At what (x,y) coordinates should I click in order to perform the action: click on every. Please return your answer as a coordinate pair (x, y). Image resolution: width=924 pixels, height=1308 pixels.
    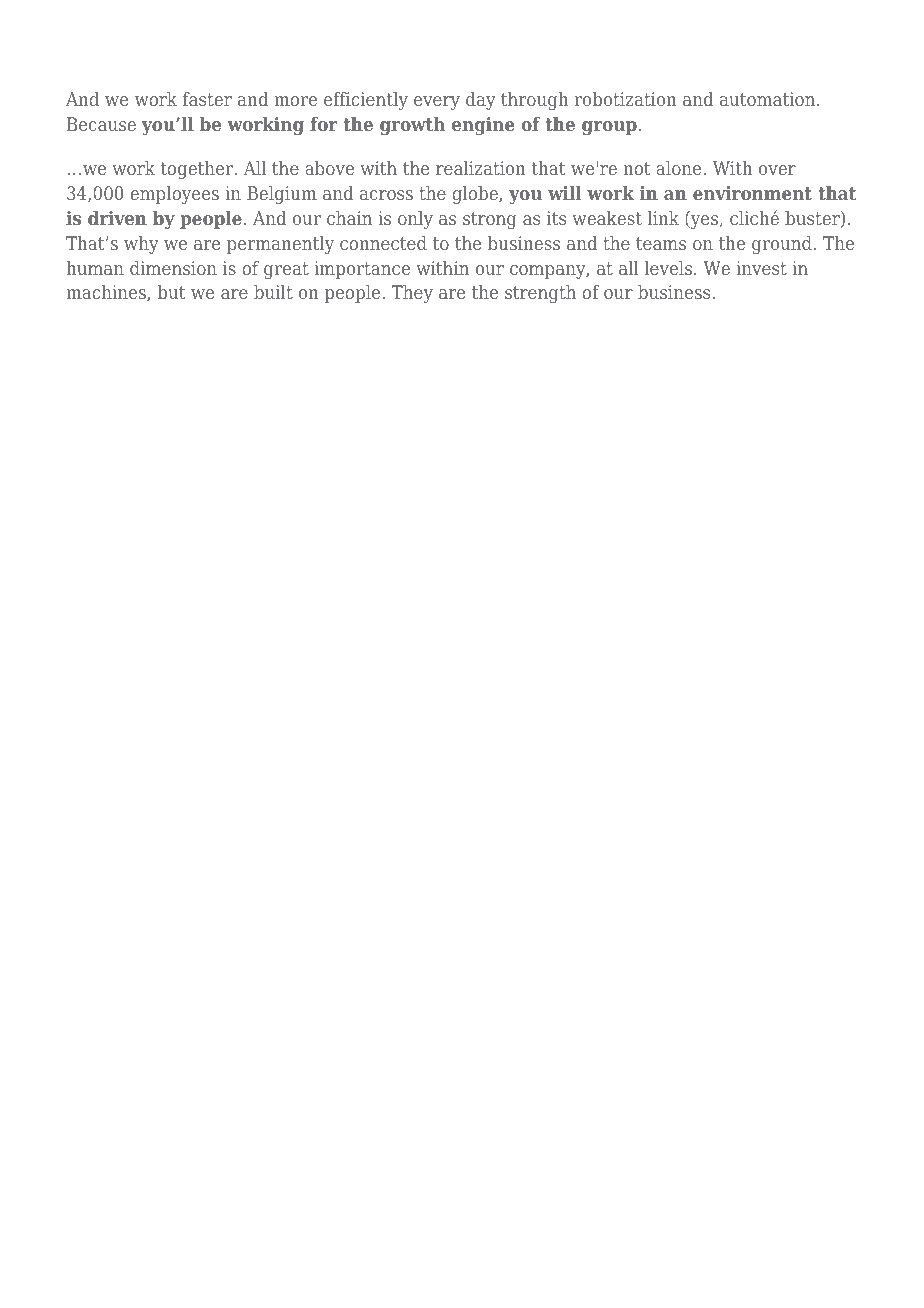
    Looking at the image, I should click on (437, 103).
